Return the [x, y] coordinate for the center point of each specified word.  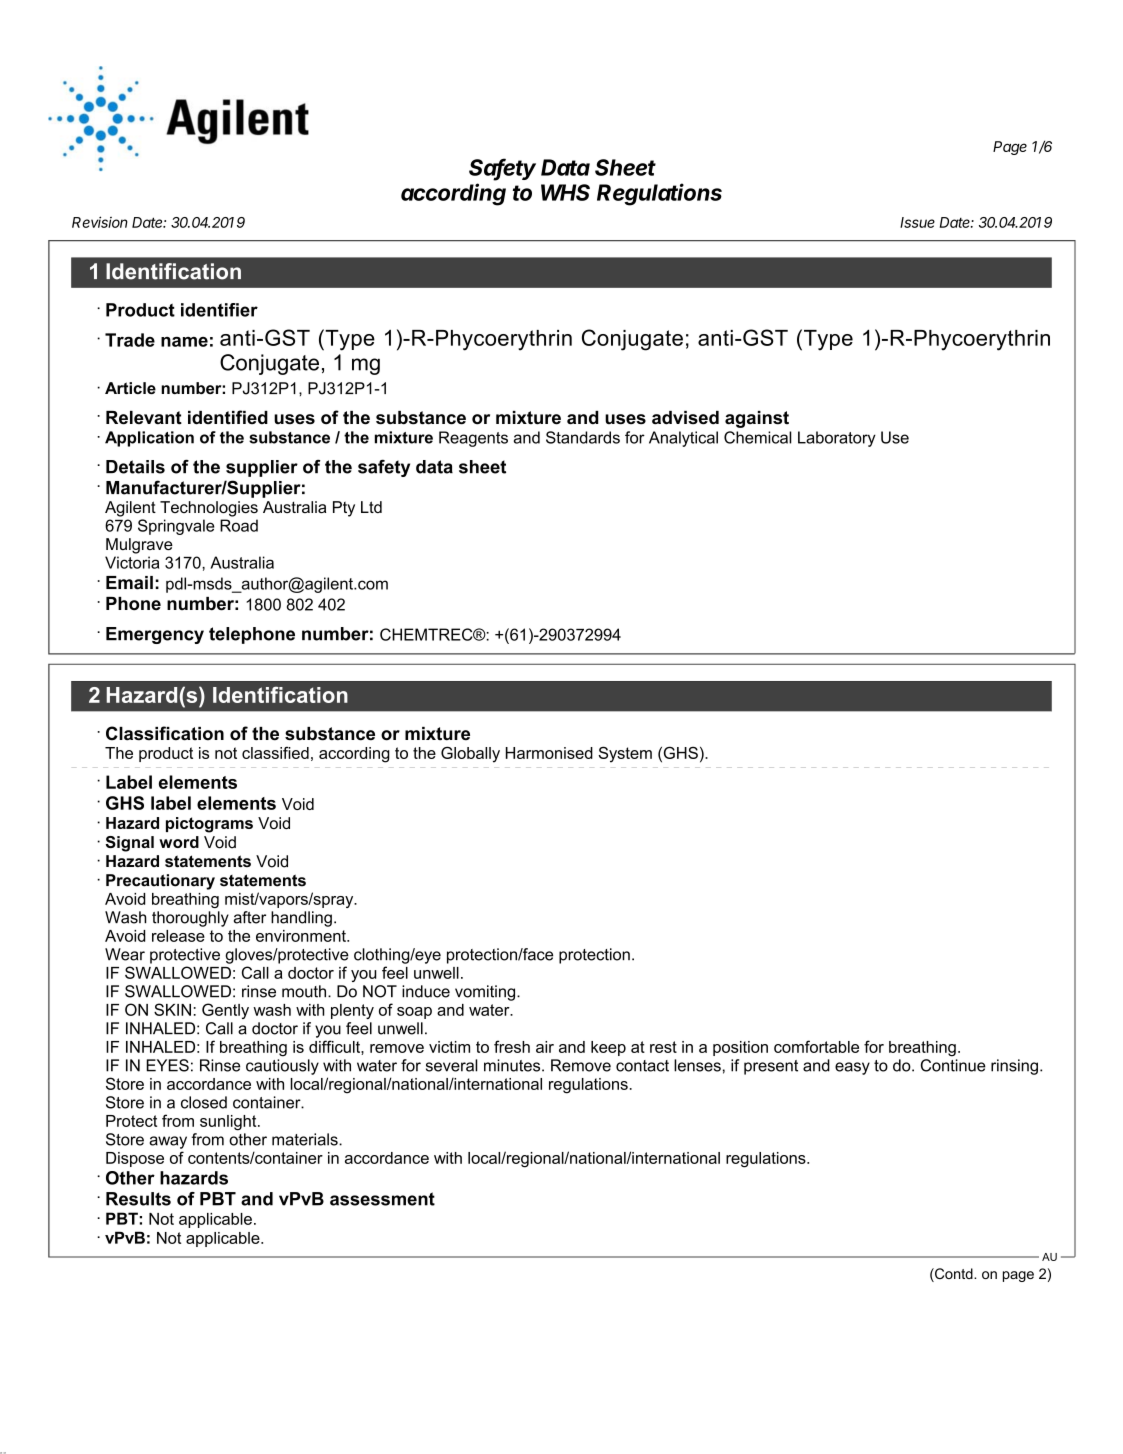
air [545, 1047]
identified [228, 417]
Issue [917, 222]
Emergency [155, 635]
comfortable [816, 1046]
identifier [219, 310]
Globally [470, 754]
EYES [167, 1065]
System [625, 754]
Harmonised [549, 753]
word [179, 842]
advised [685, 418]
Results [138, 1199]
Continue [953, 1065]
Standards [583, 437]
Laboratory [837, 439]
